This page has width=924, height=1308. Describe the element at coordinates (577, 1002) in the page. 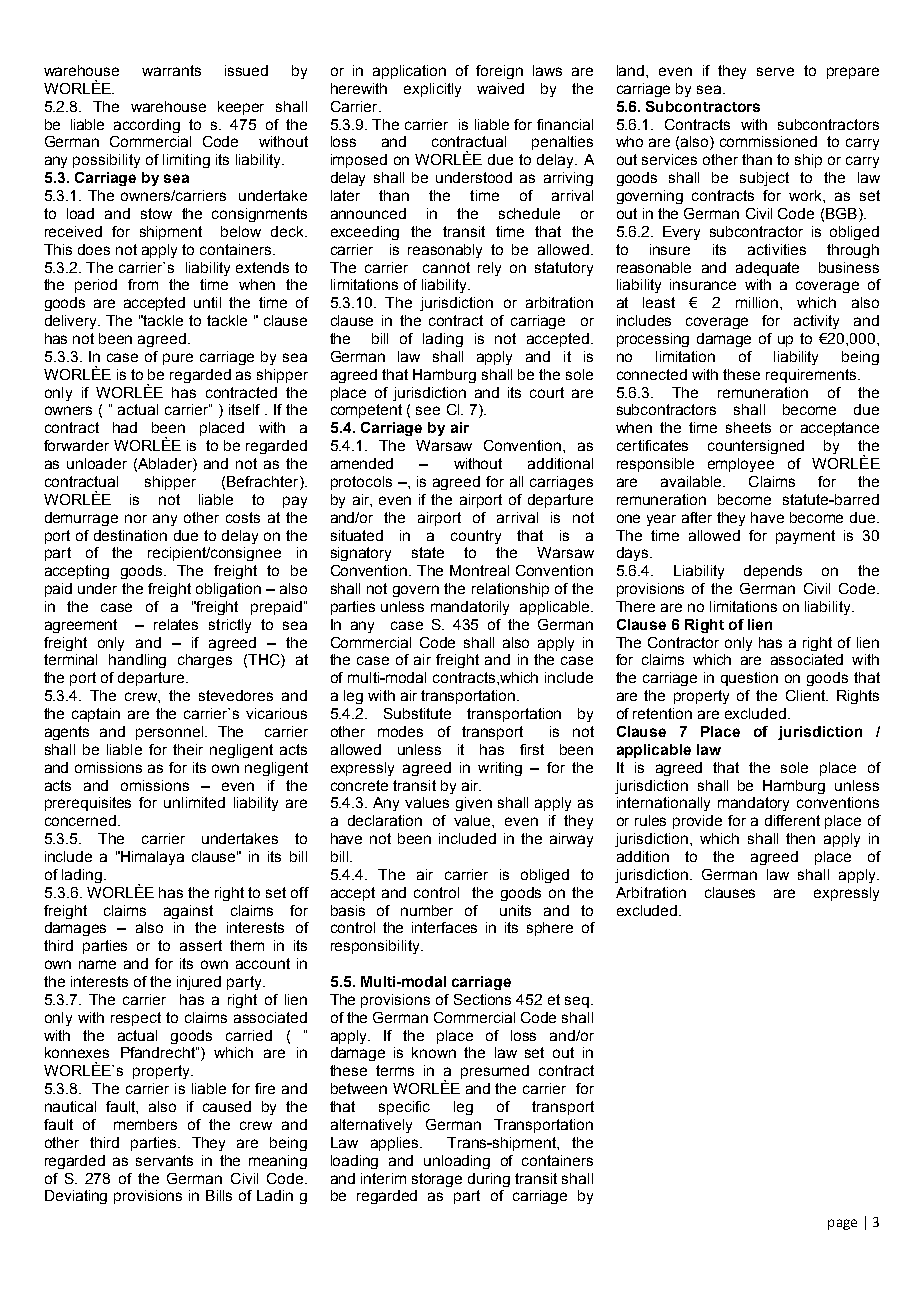

I see `seq` at that location.
